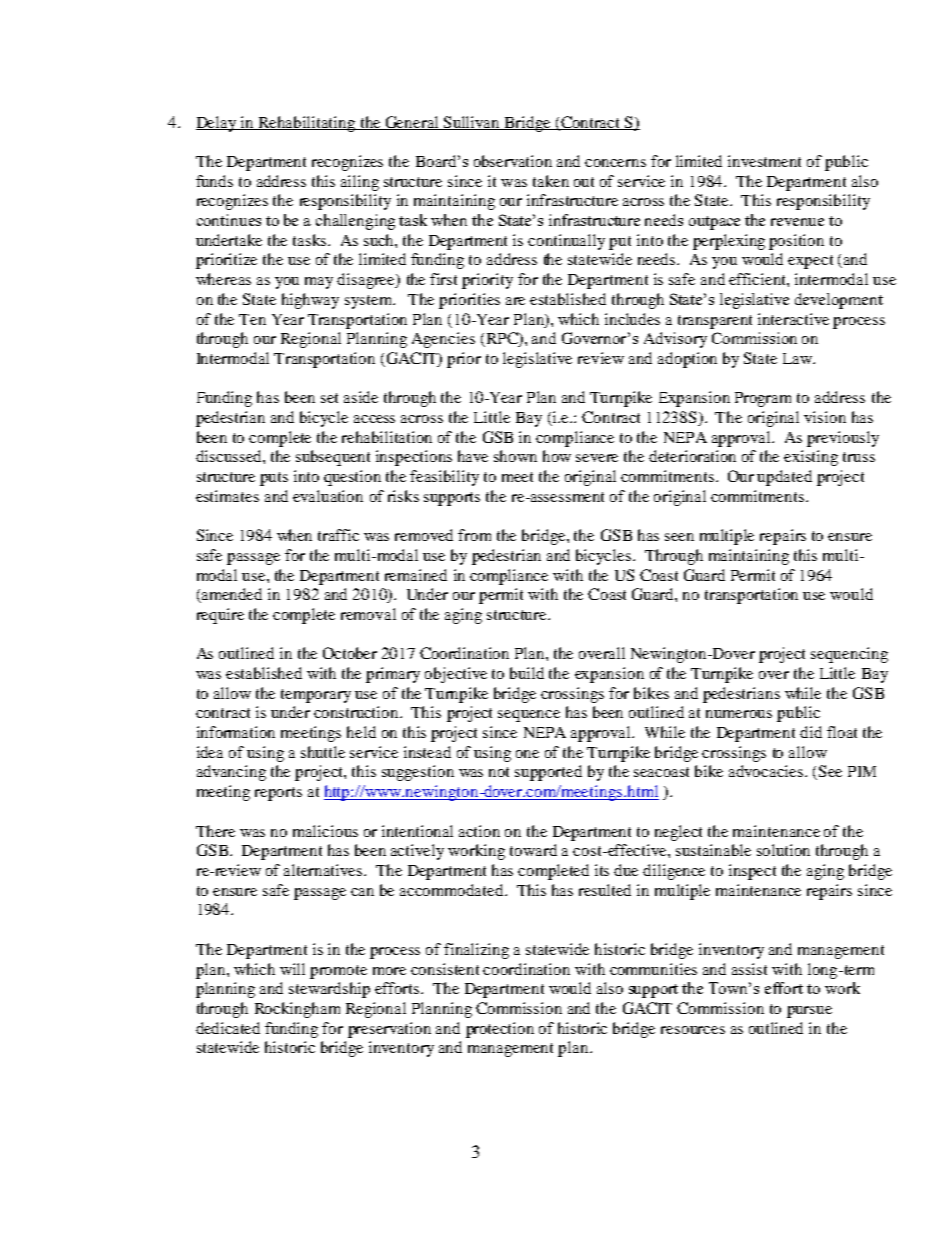 This image has width=952, height=1233. I want to click on observation, so click(513, 161).
